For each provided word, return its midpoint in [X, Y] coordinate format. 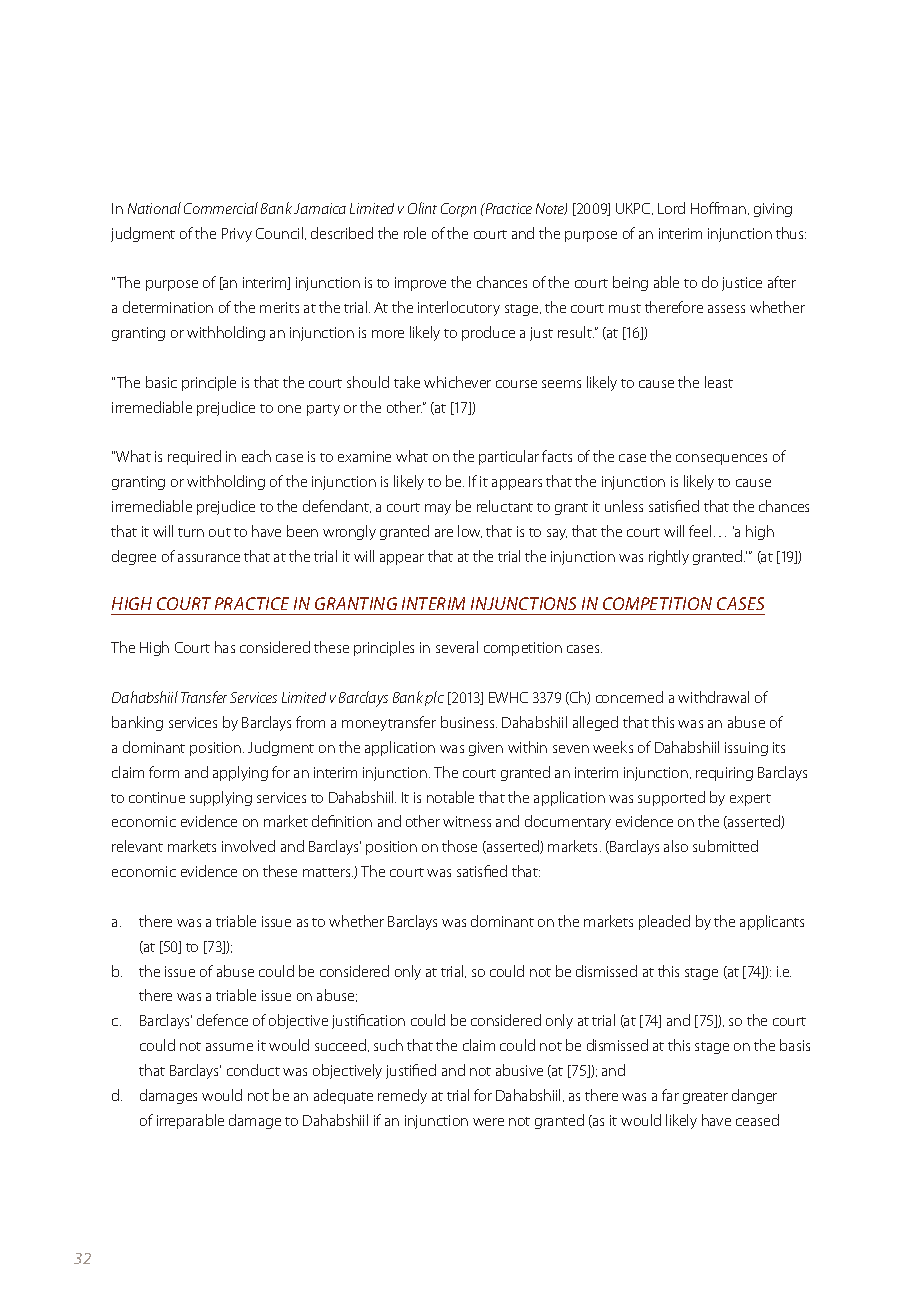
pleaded [664, 922]
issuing [746, 749]
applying [240, 773]
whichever [457, 382]
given [486, 749]
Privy [237, 235]
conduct [253, 1070]
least [719, 382]
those [459, 846]
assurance [209, 558]
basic [161, 382]
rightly [669, 557]
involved [248, 846]
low [470, 531]
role [415, 233]
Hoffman [718, 208]
